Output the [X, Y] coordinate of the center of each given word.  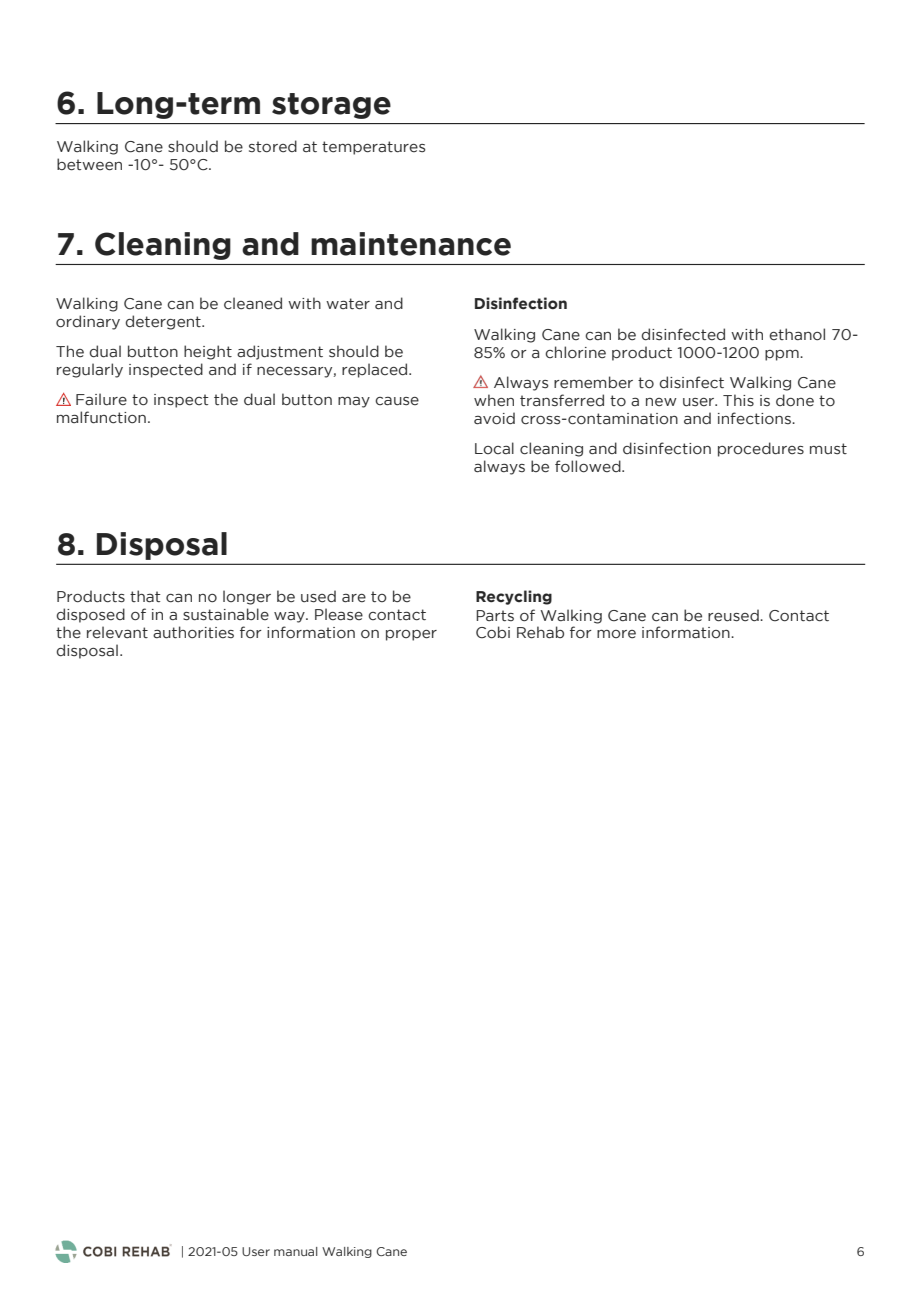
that [145, 596]
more [616, 634]
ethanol [797, 334]
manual [296, 1251]
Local [494, 448]
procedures [761, 449]
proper [411, 635]
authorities [193, 632]
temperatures [373, 148]
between [89, 164]
